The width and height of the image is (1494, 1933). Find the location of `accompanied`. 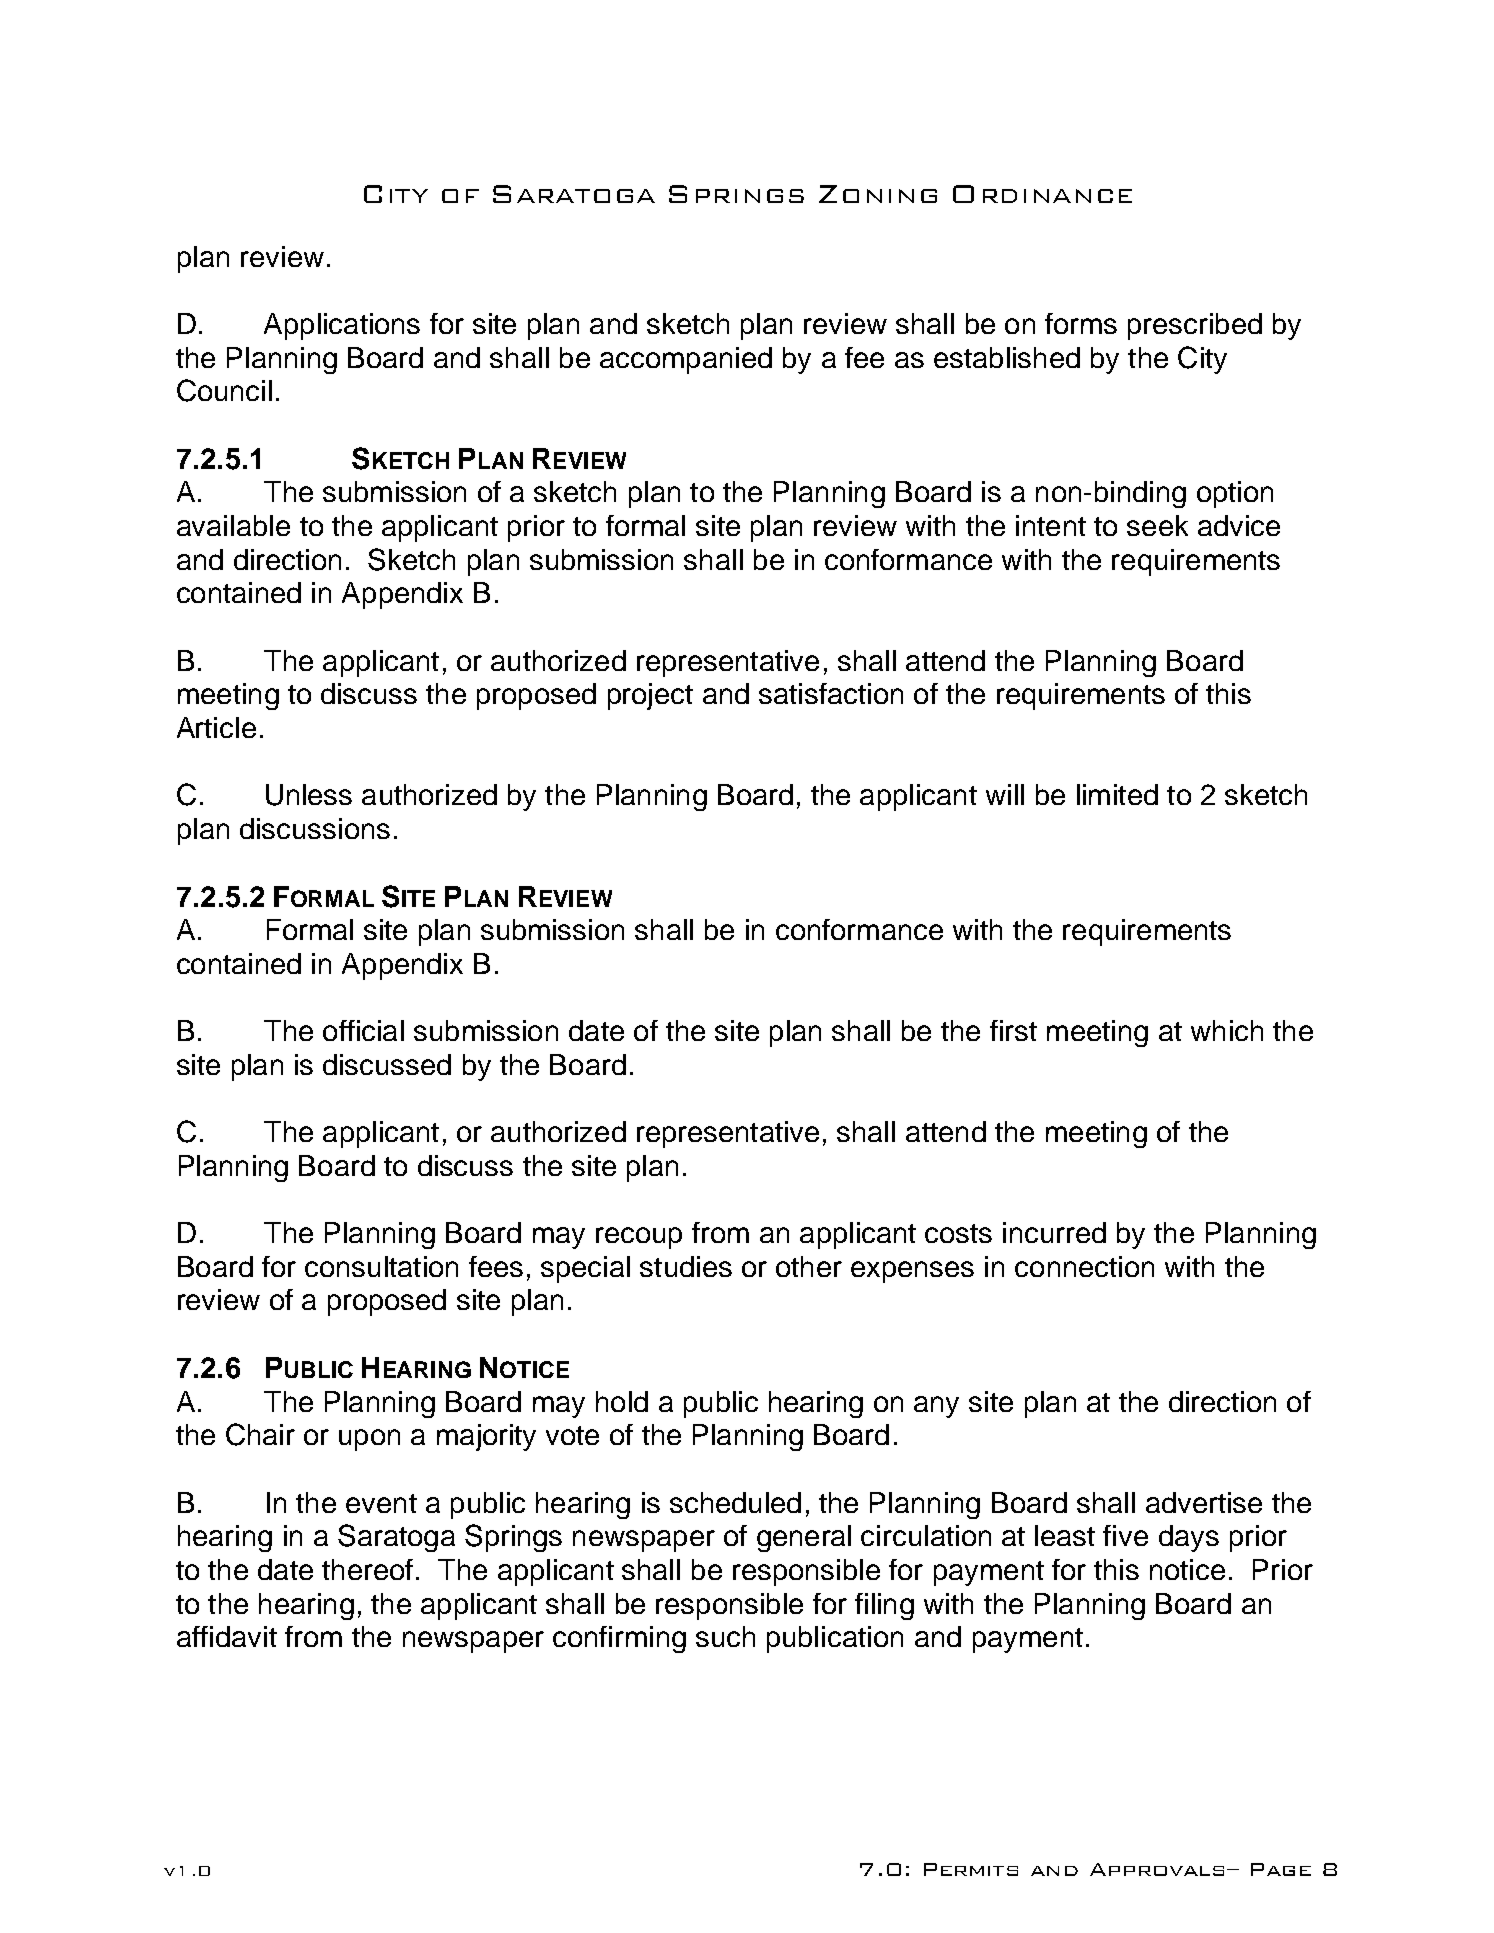

accompanied is located at coordinates (686, 360).
